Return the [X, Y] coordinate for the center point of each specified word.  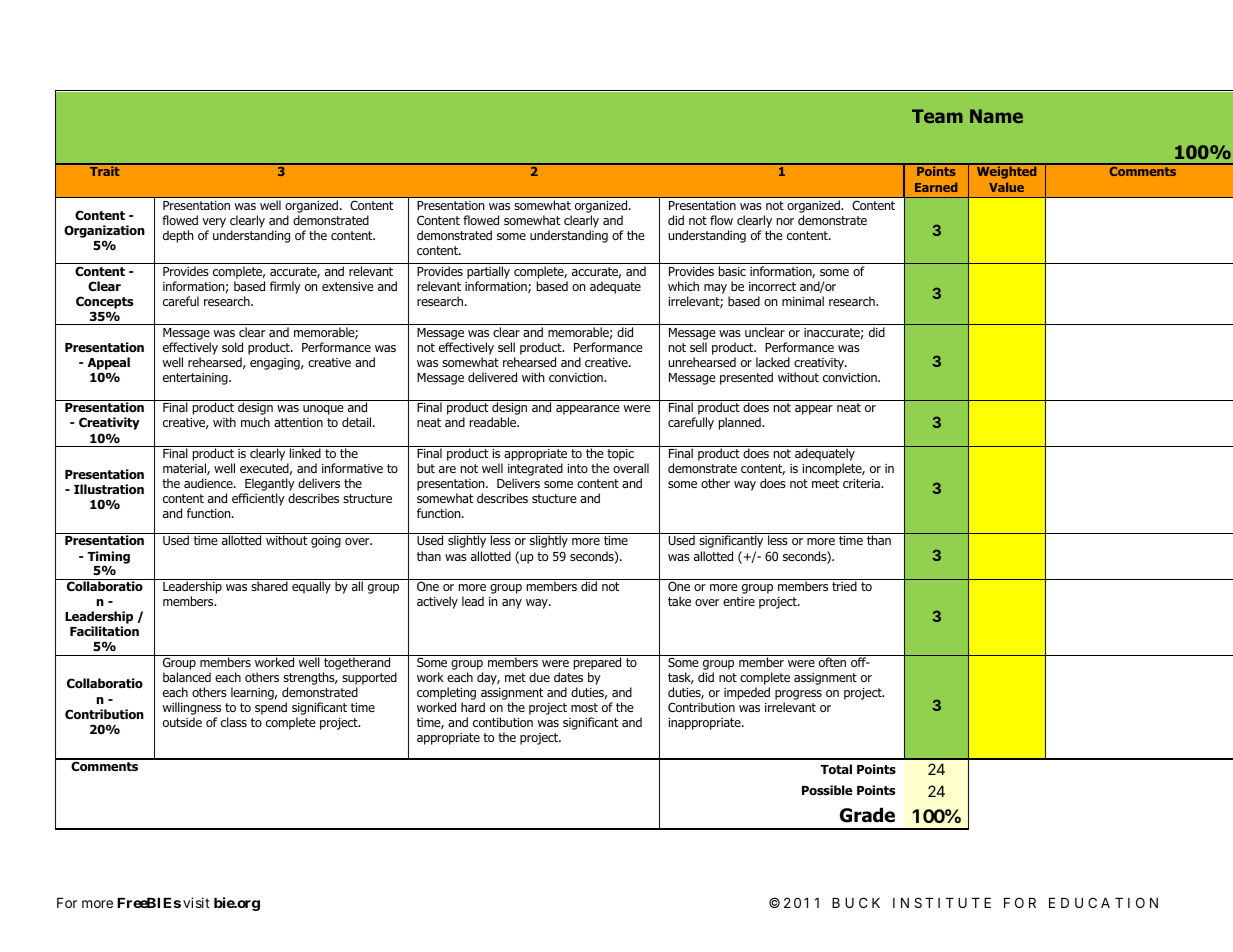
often [832, 662]
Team [937, 116]
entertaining [196, 379]
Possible [827, 790]
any [512, 604]
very [214, 223]
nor [785, 221]
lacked [773, 362]
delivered [492, 377]
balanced [187, 677]
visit [196, 902]
